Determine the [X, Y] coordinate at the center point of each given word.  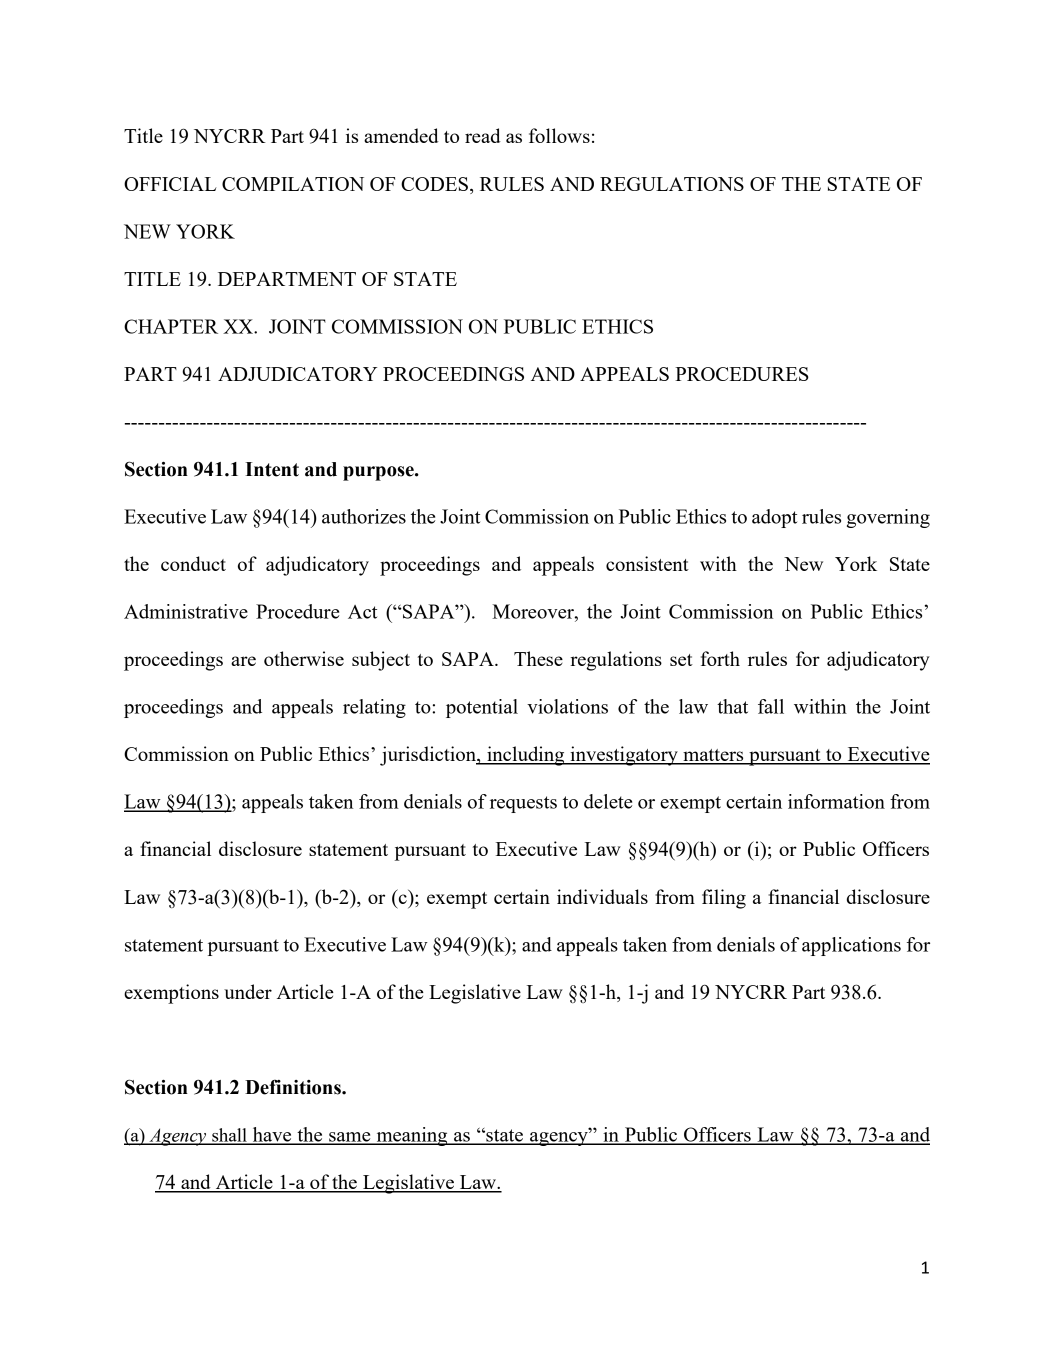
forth [720, 658]
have [272, 1135]
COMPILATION [293, 184]
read [483, 135]
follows [559, 135]
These [538, 658]
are [243, 661]
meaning [412, 1136]
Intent [272, 469]
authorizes [364, 516]
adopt [774, 518]
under [248, 991]
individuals [602, 896]
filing [724, 899]
